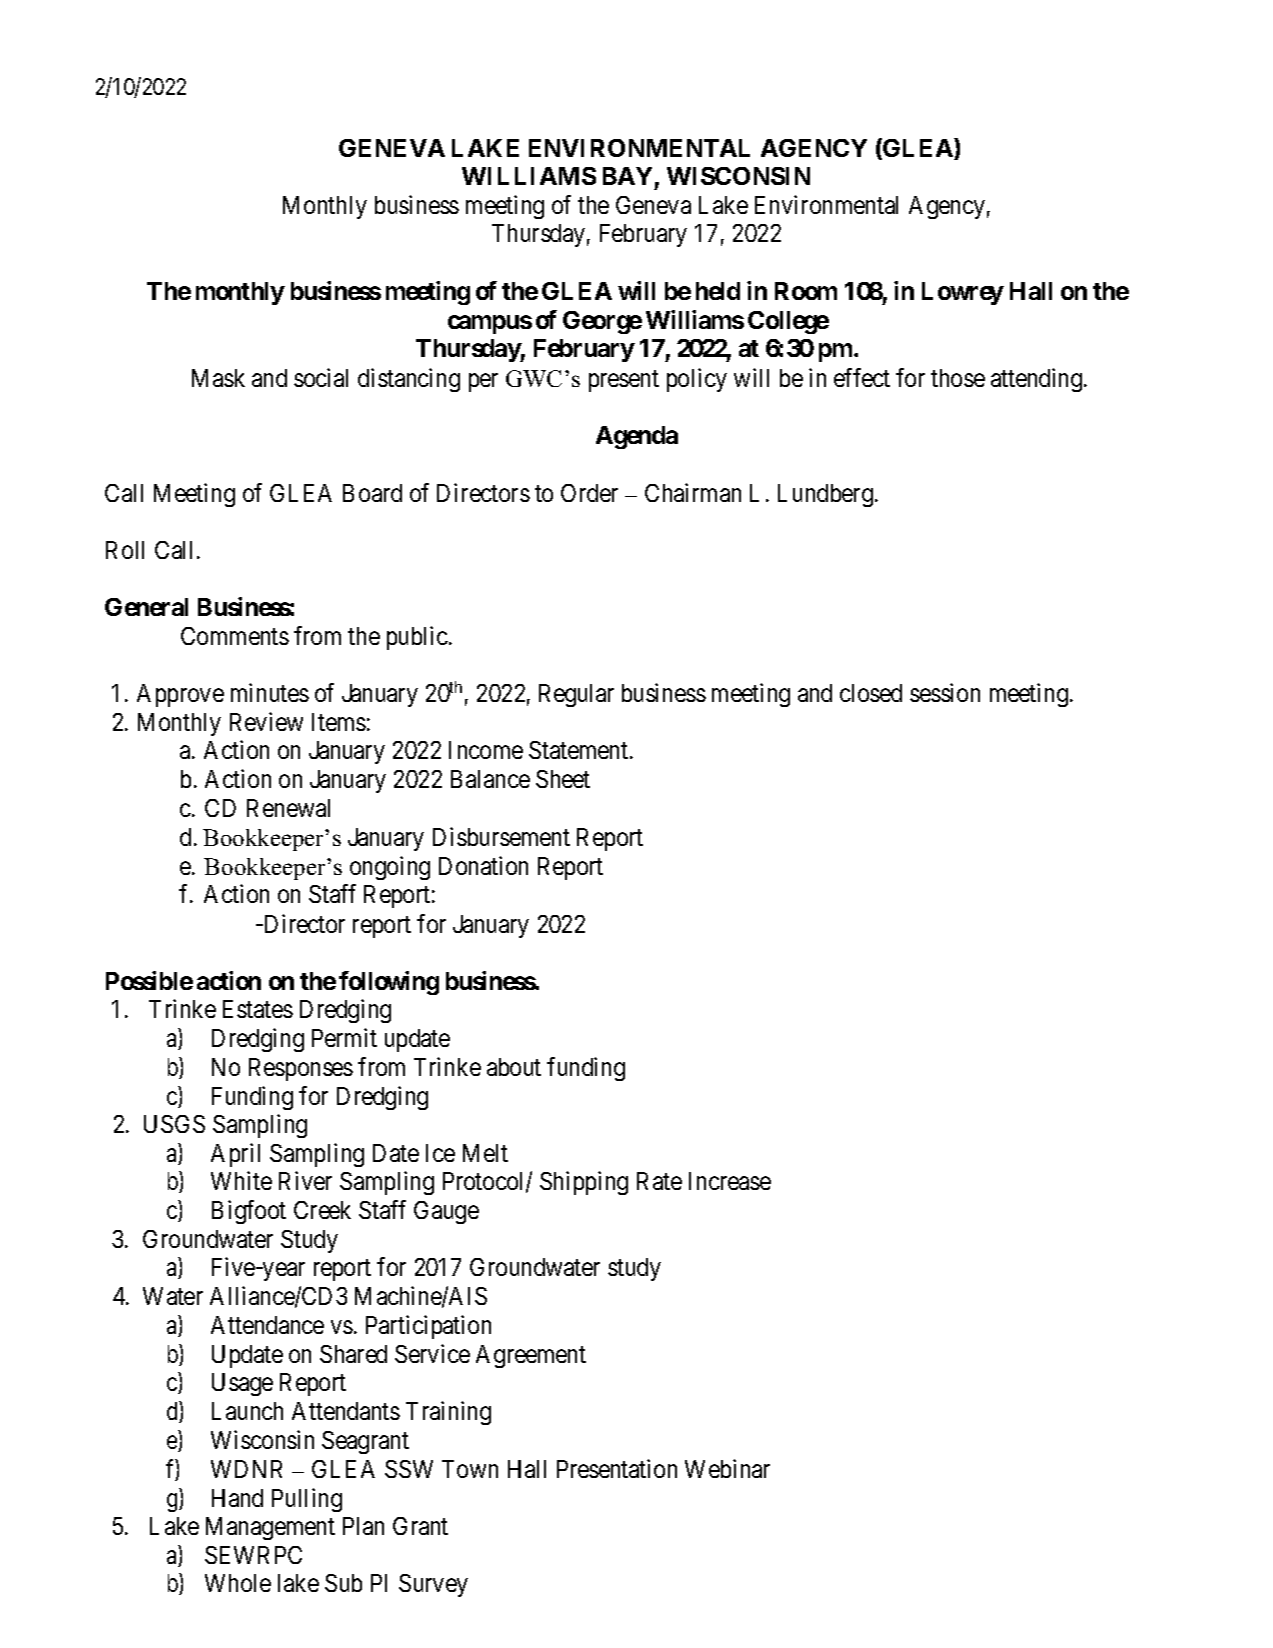  What do you see at coordinates (483, 865) in the screenshot?
I see `Donation` at bounding box center [483, 865].
